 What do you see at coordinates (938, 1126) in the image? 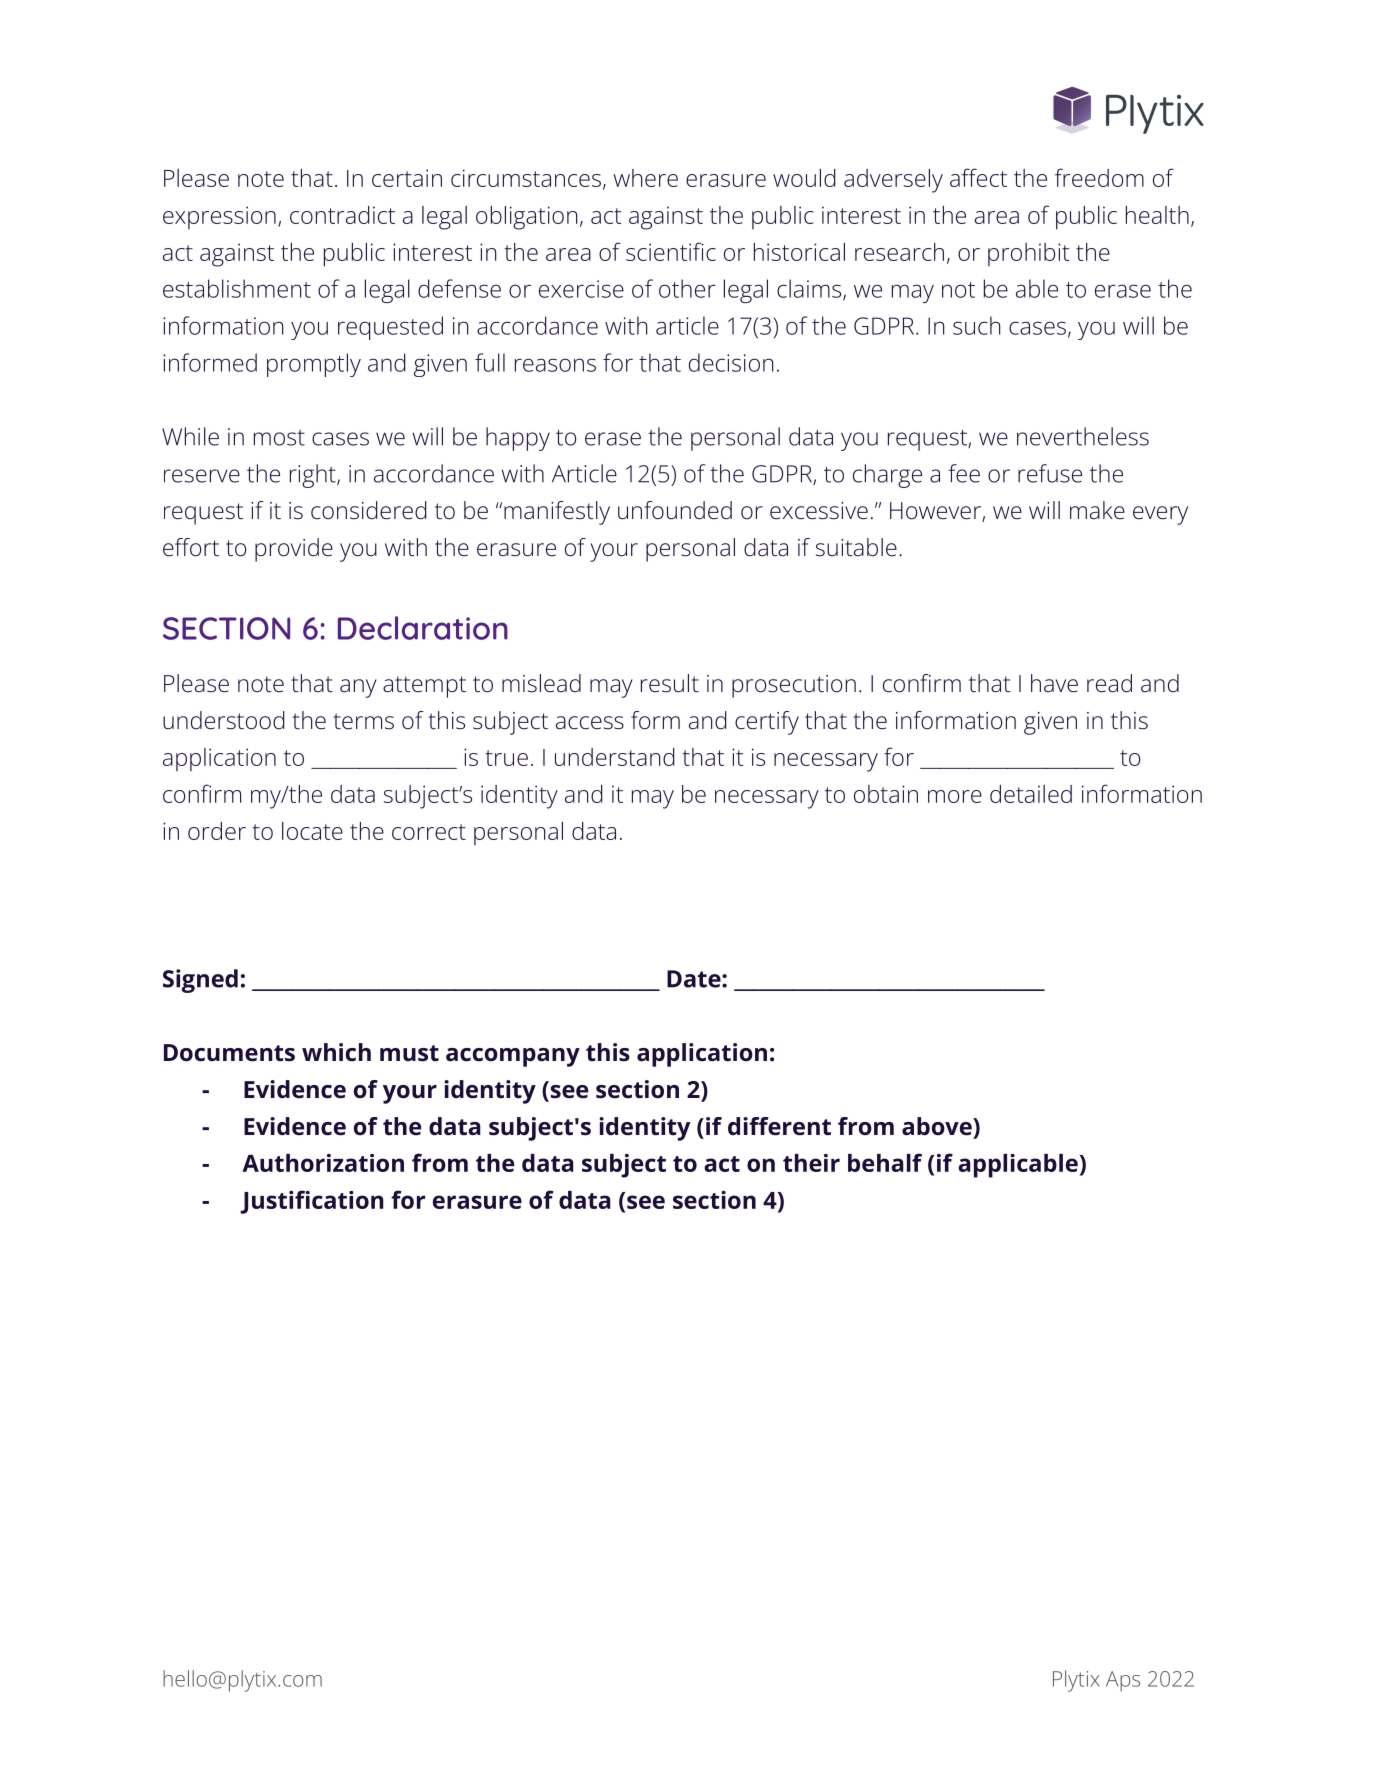
I see `above` at bounding box center [938, 1126].
